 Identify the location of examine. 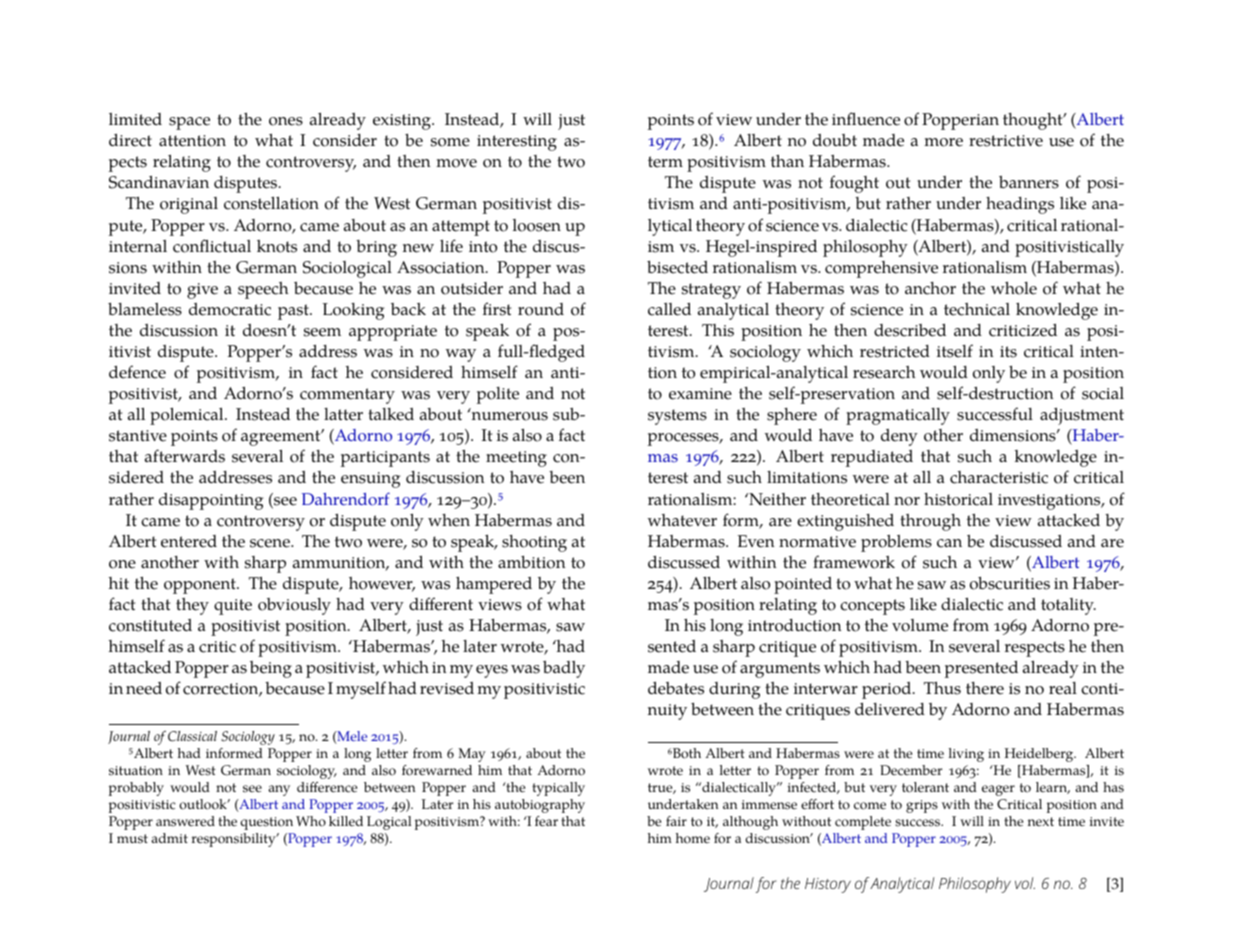
(700, 394).
